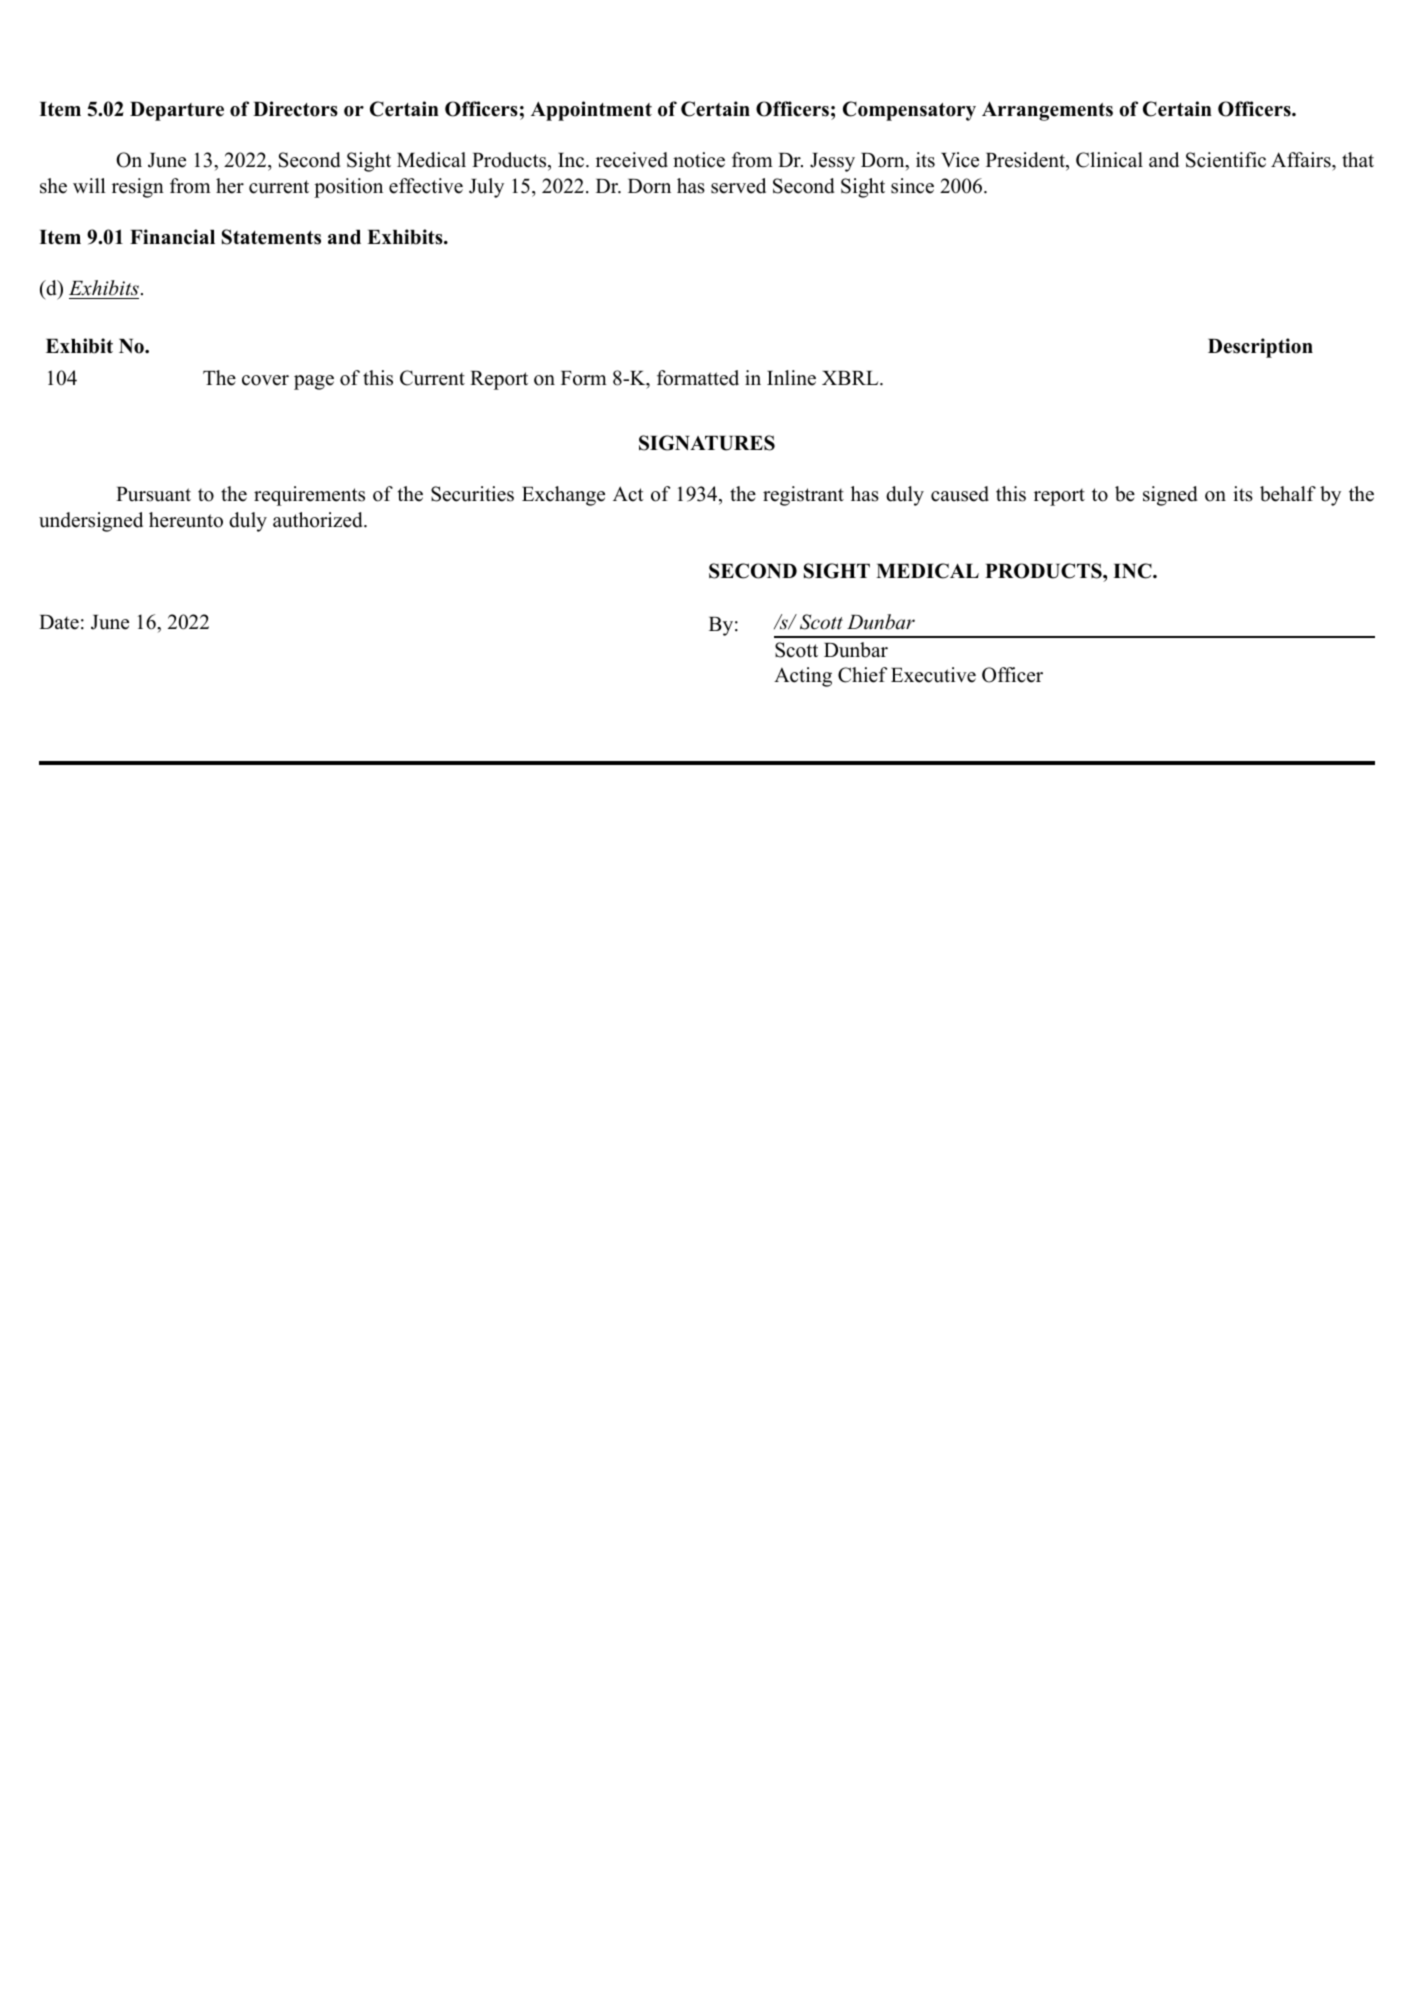 The width and height of the image is (1415, 2002). I want to click on Inline, so click(791, 378).
